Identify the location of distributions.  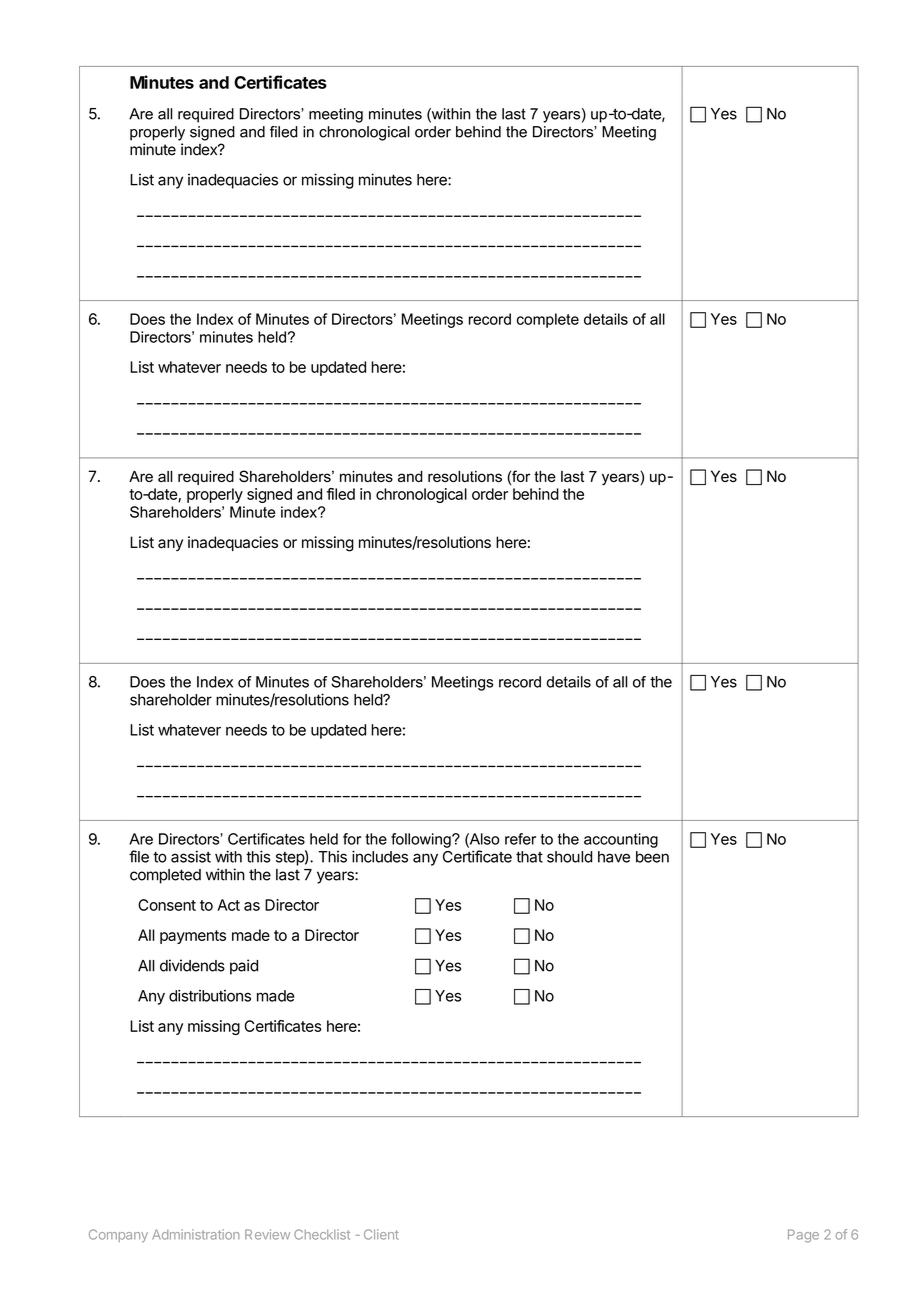
(210, 996).
